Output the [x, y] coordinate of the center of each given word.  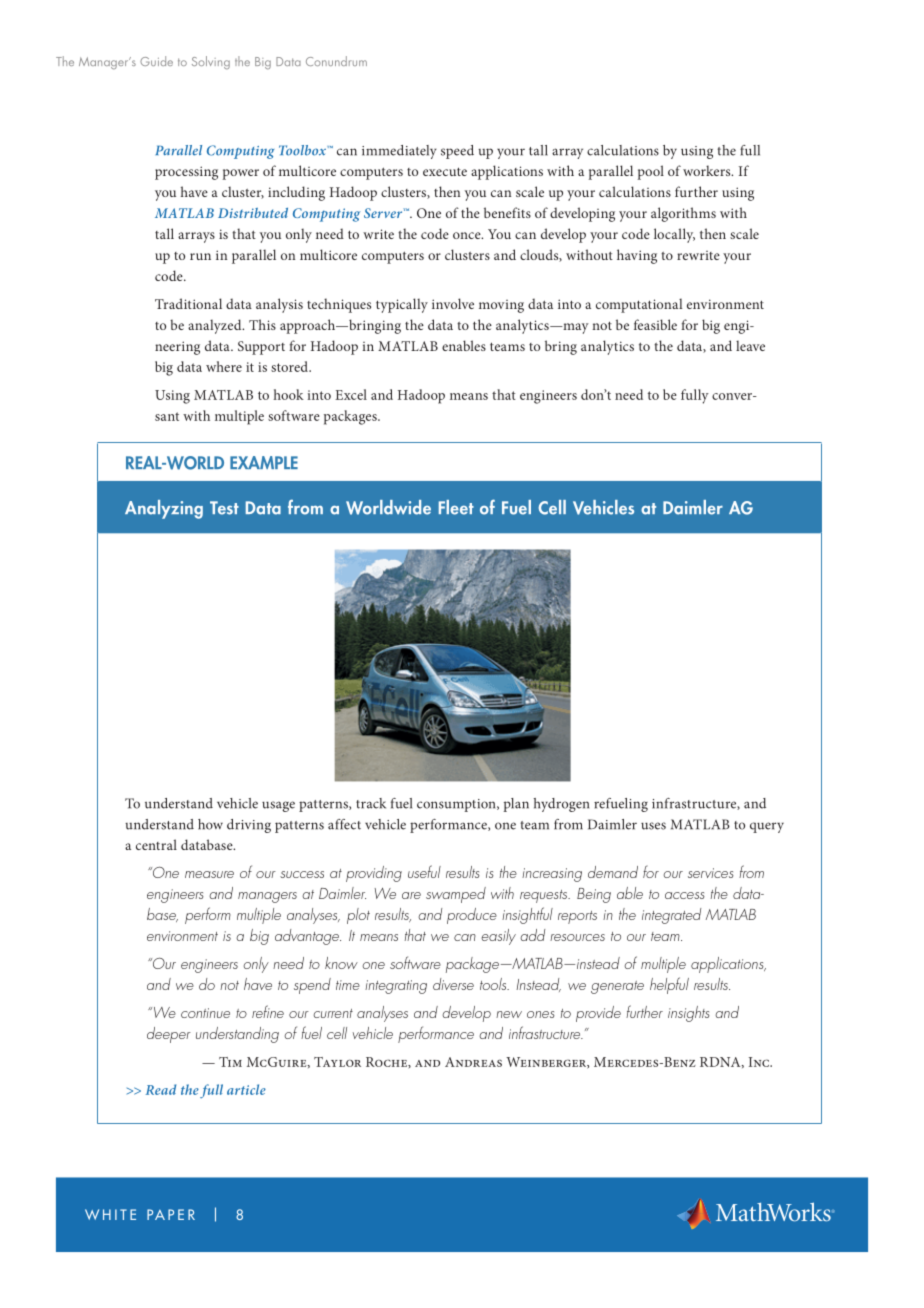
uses [653, 826]
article [246, 1089]
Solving [211, 62]
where [224, 366]
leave [750, 345]
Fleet [456, 507]
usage [278, 806]
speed [457, 152]
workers [708, 170]
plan [516, 805]
